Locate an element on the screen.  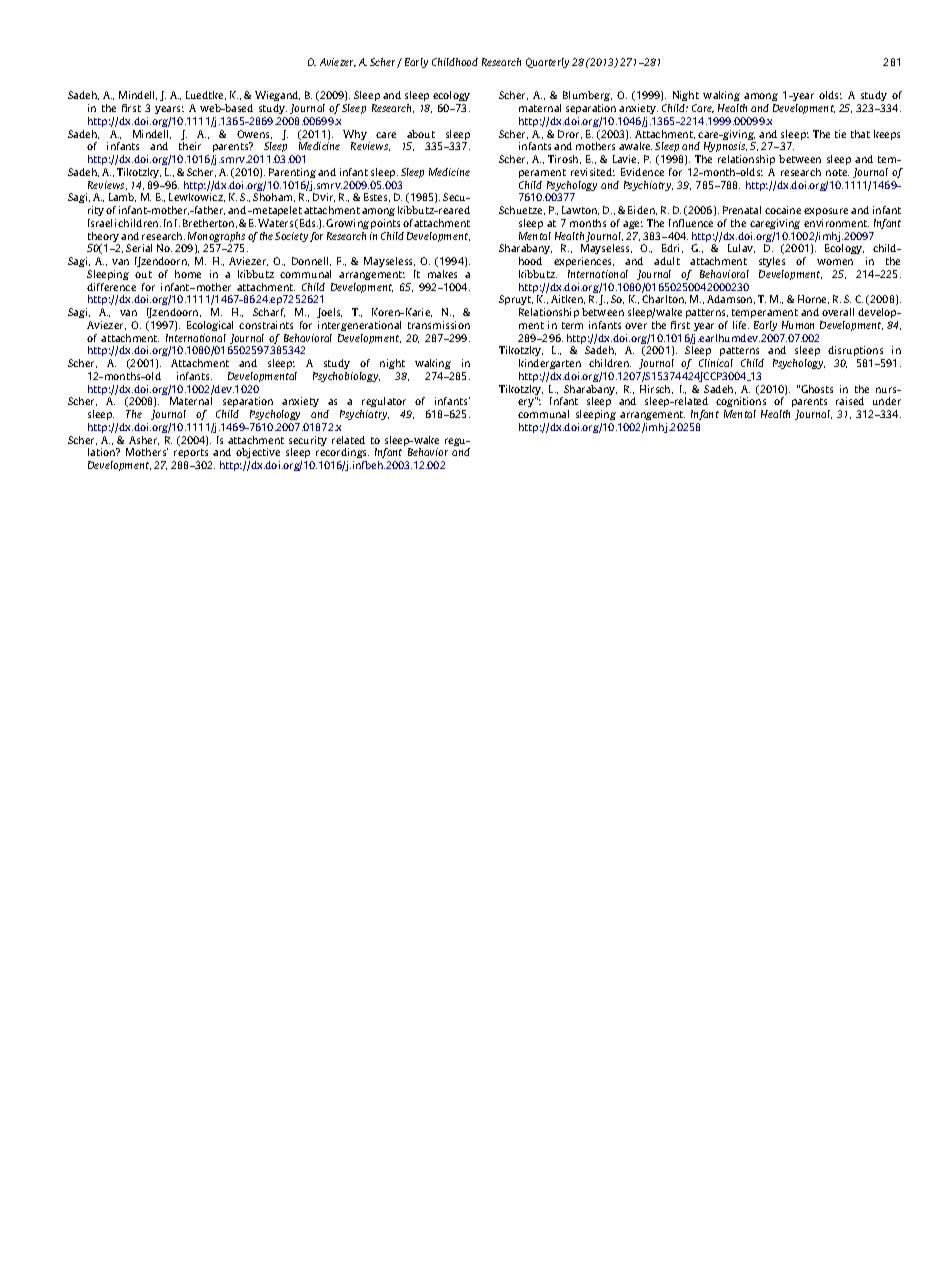
Horne is located at coordinates (813, 299).
